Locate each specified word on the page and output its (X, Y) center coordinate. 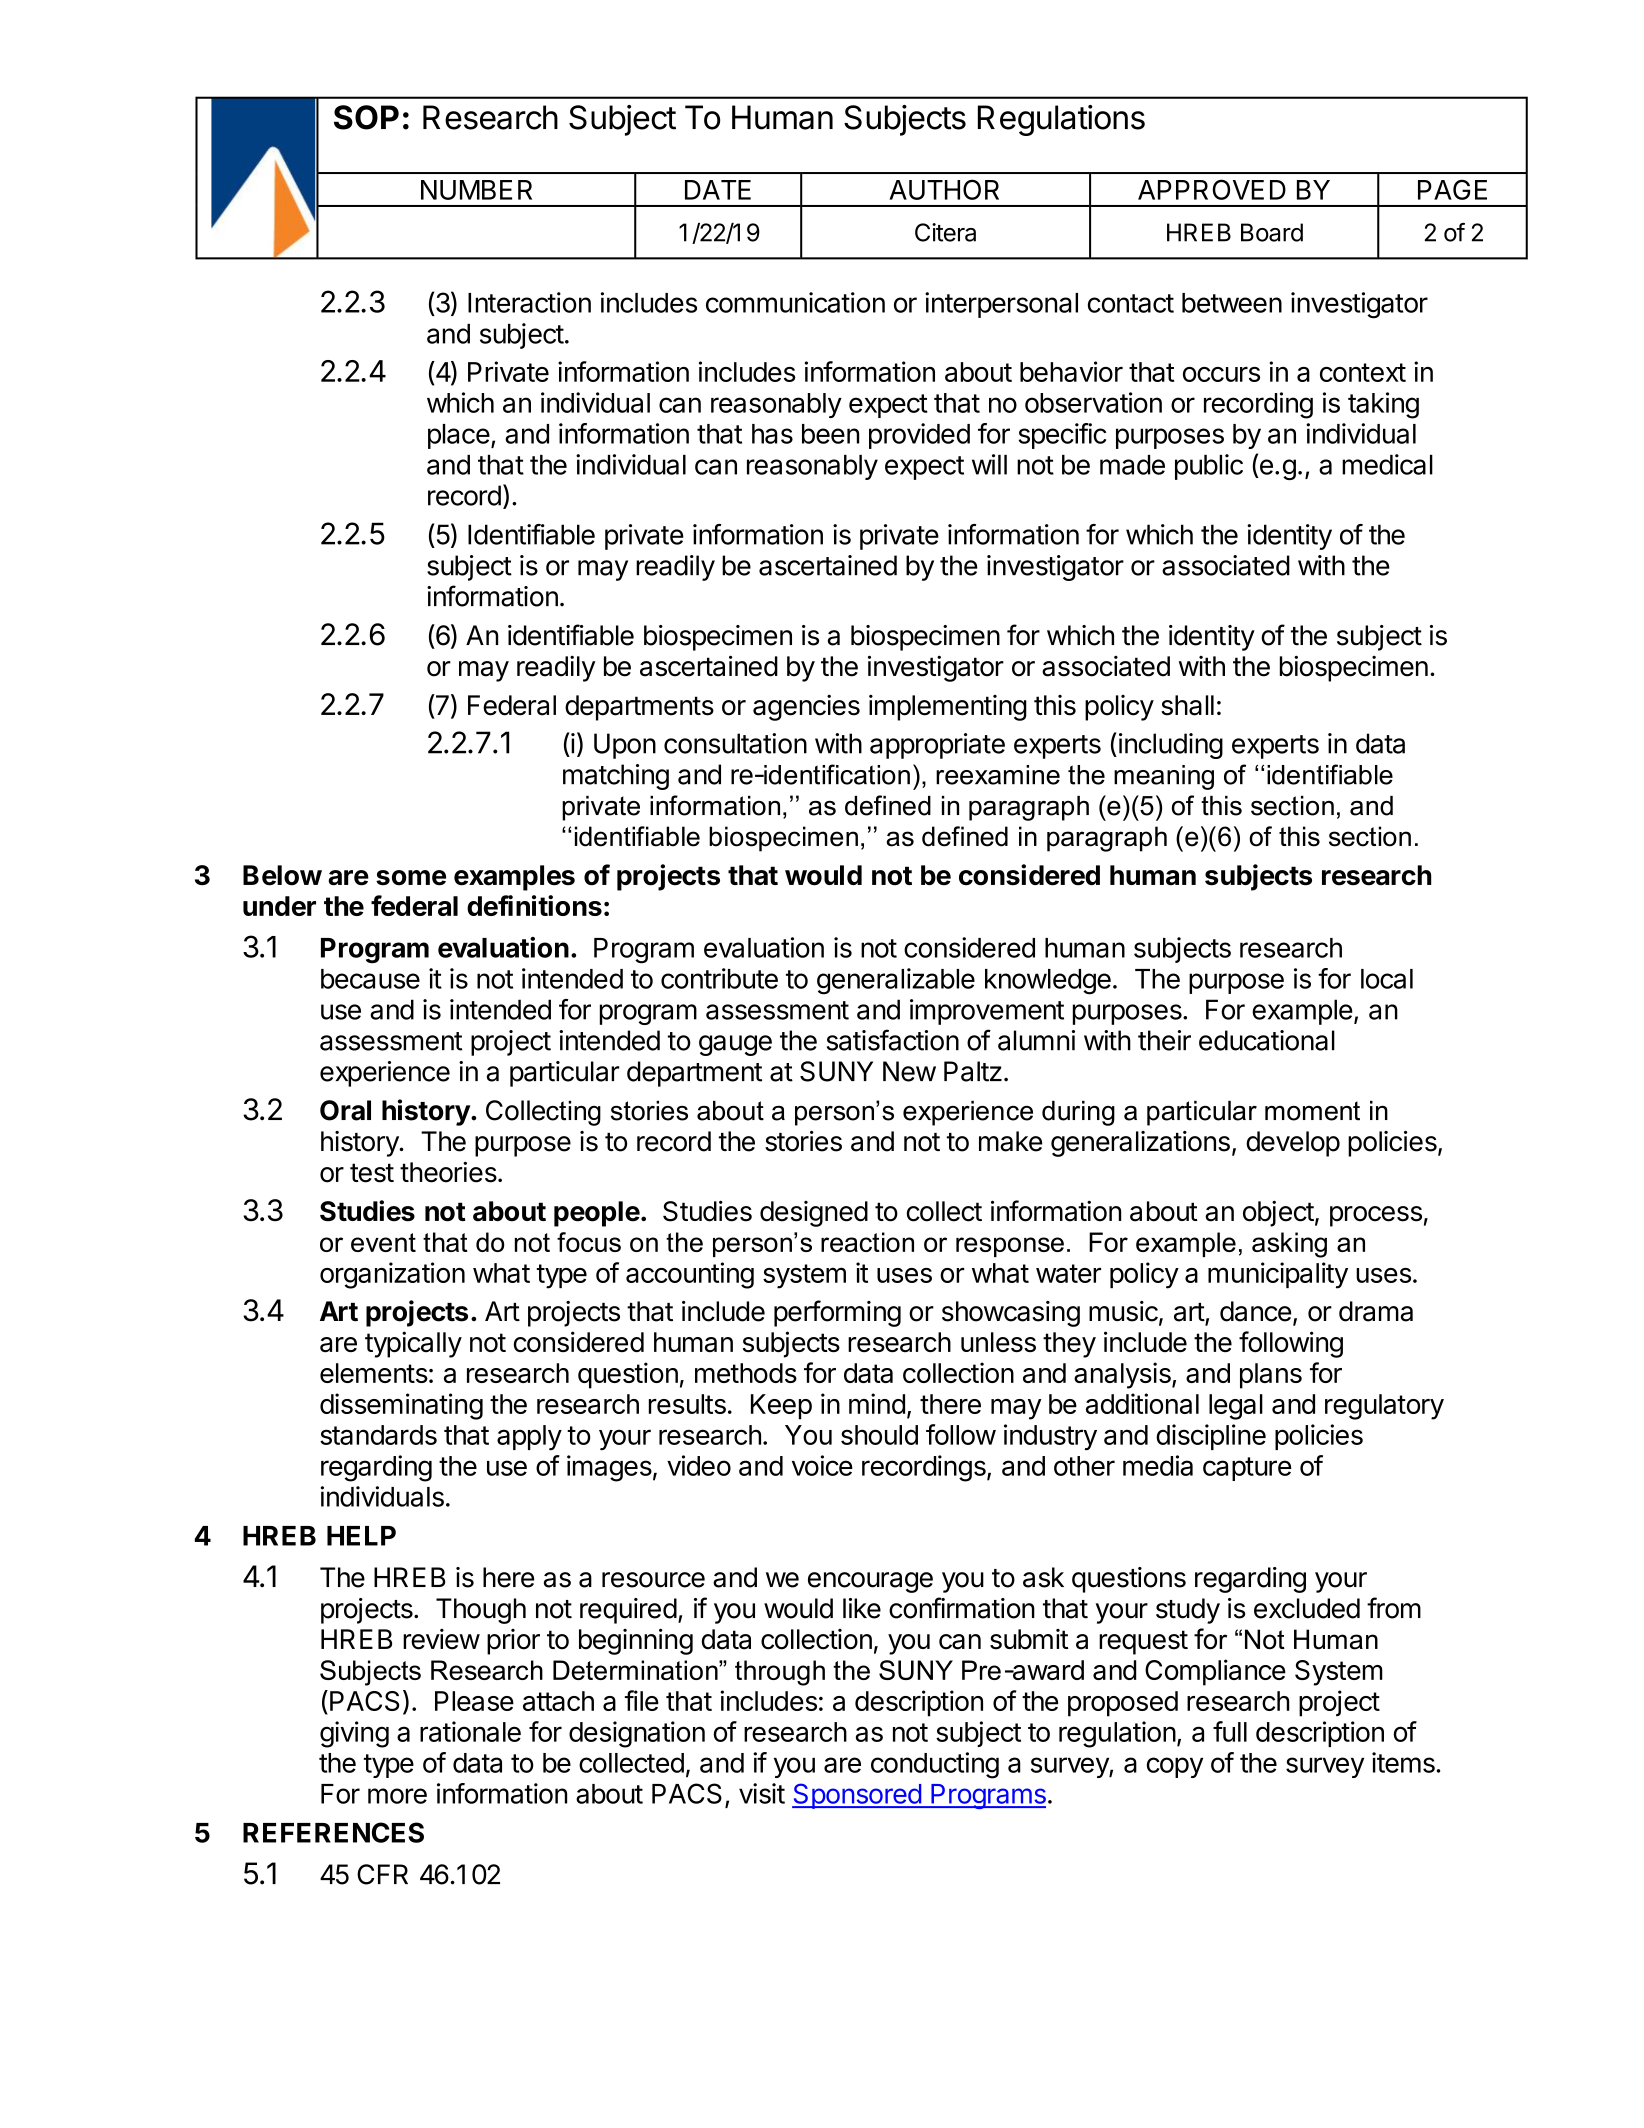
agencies (806, 708)
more (397, 1796)
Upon (625, 746)
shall (1187, 705)
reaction (867, 1242)
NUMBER (476, 190)
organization (392, 1275)
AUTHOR (944, 189)
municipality (1278, 1275)
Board (1272, 232)
